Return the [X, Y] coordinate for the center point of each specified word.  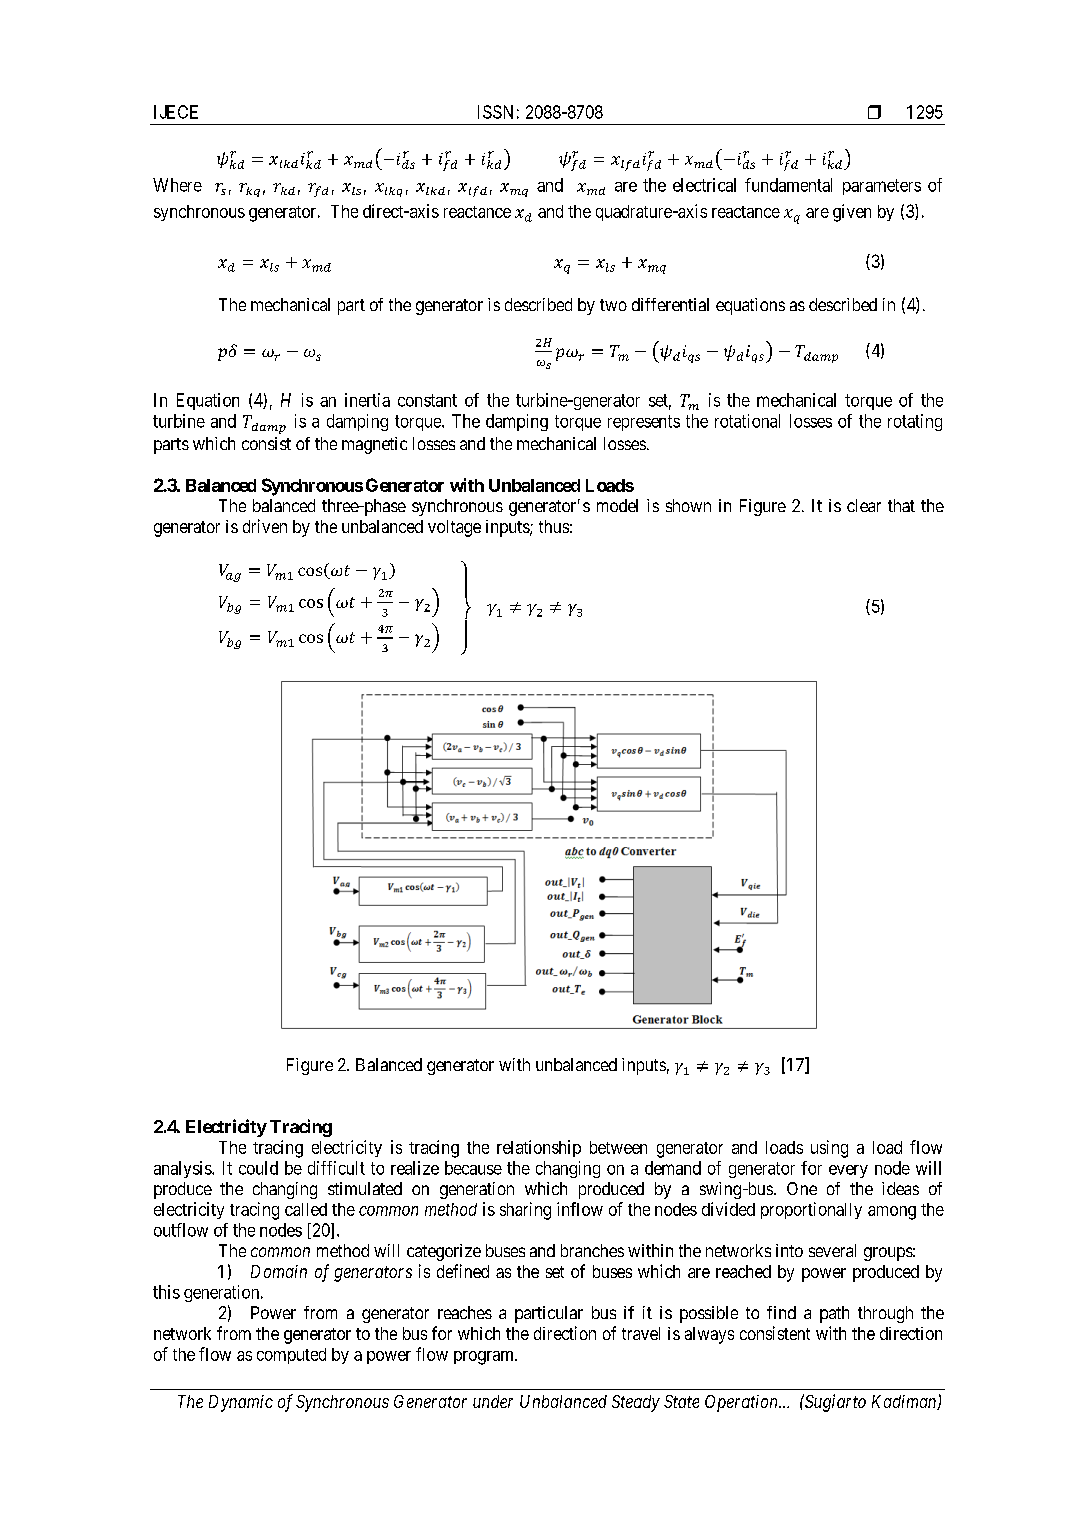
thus [554, 526]
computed [291, 1356]
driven [265, 526]
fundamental [788, 185]
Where [177, 185]
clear [864, 505]
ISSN [495, 112]
